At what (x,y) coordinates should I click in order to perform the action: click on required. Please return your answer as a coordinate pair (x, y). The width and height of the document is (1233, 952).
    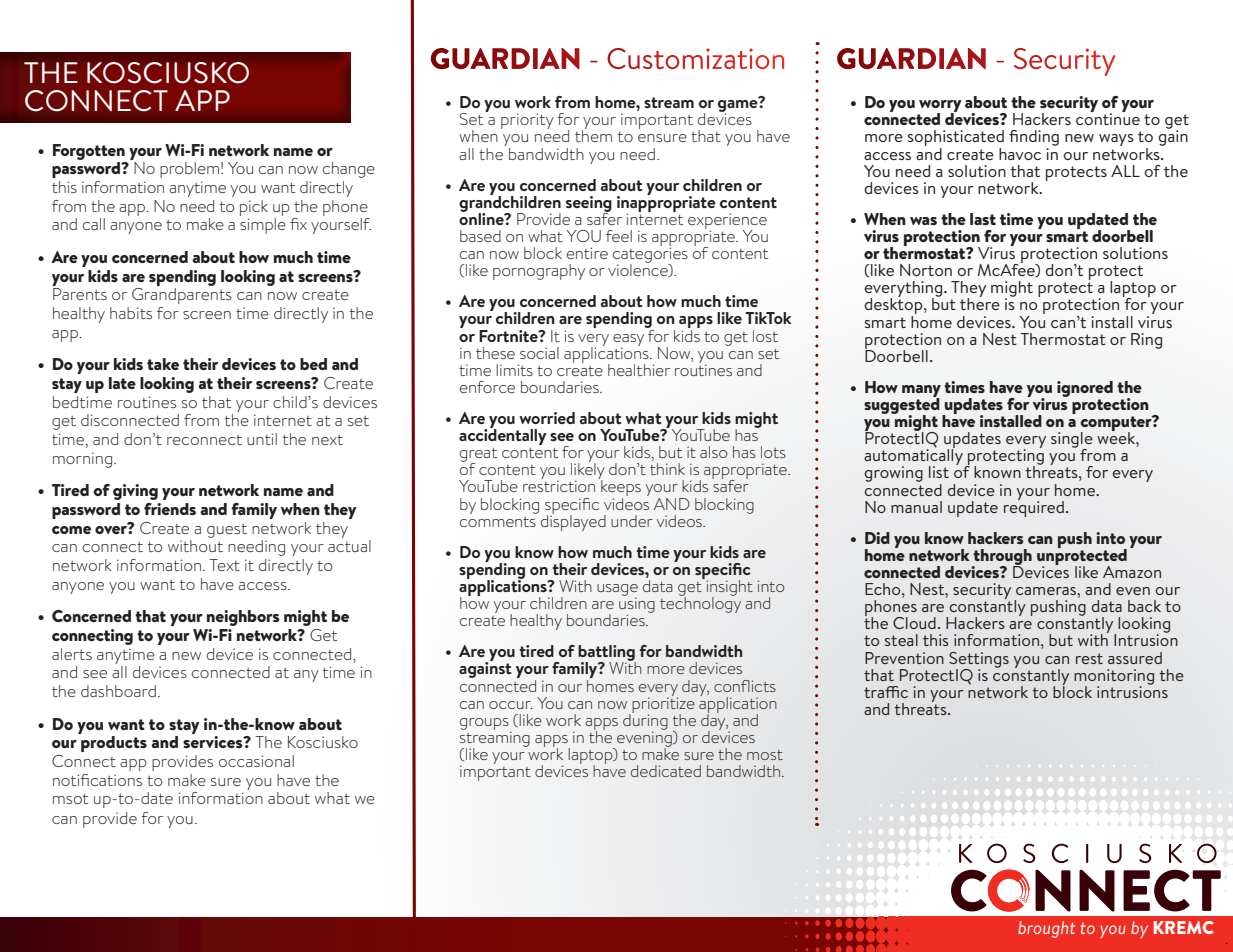
    Looking at the image, I should click on (1034, 507).
